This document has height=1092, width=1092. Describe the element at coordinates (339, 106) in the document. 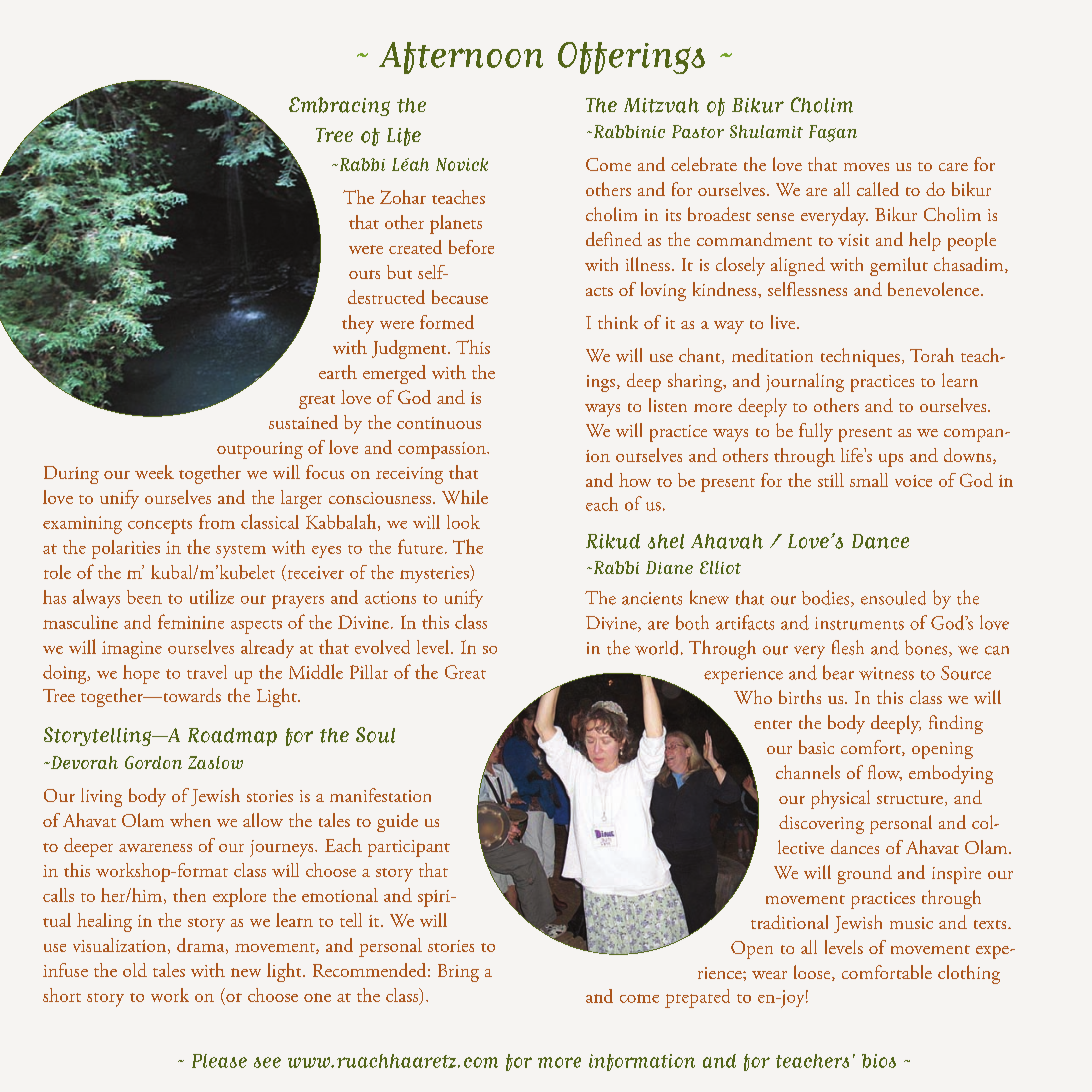

I see `Embracing` at that location.
